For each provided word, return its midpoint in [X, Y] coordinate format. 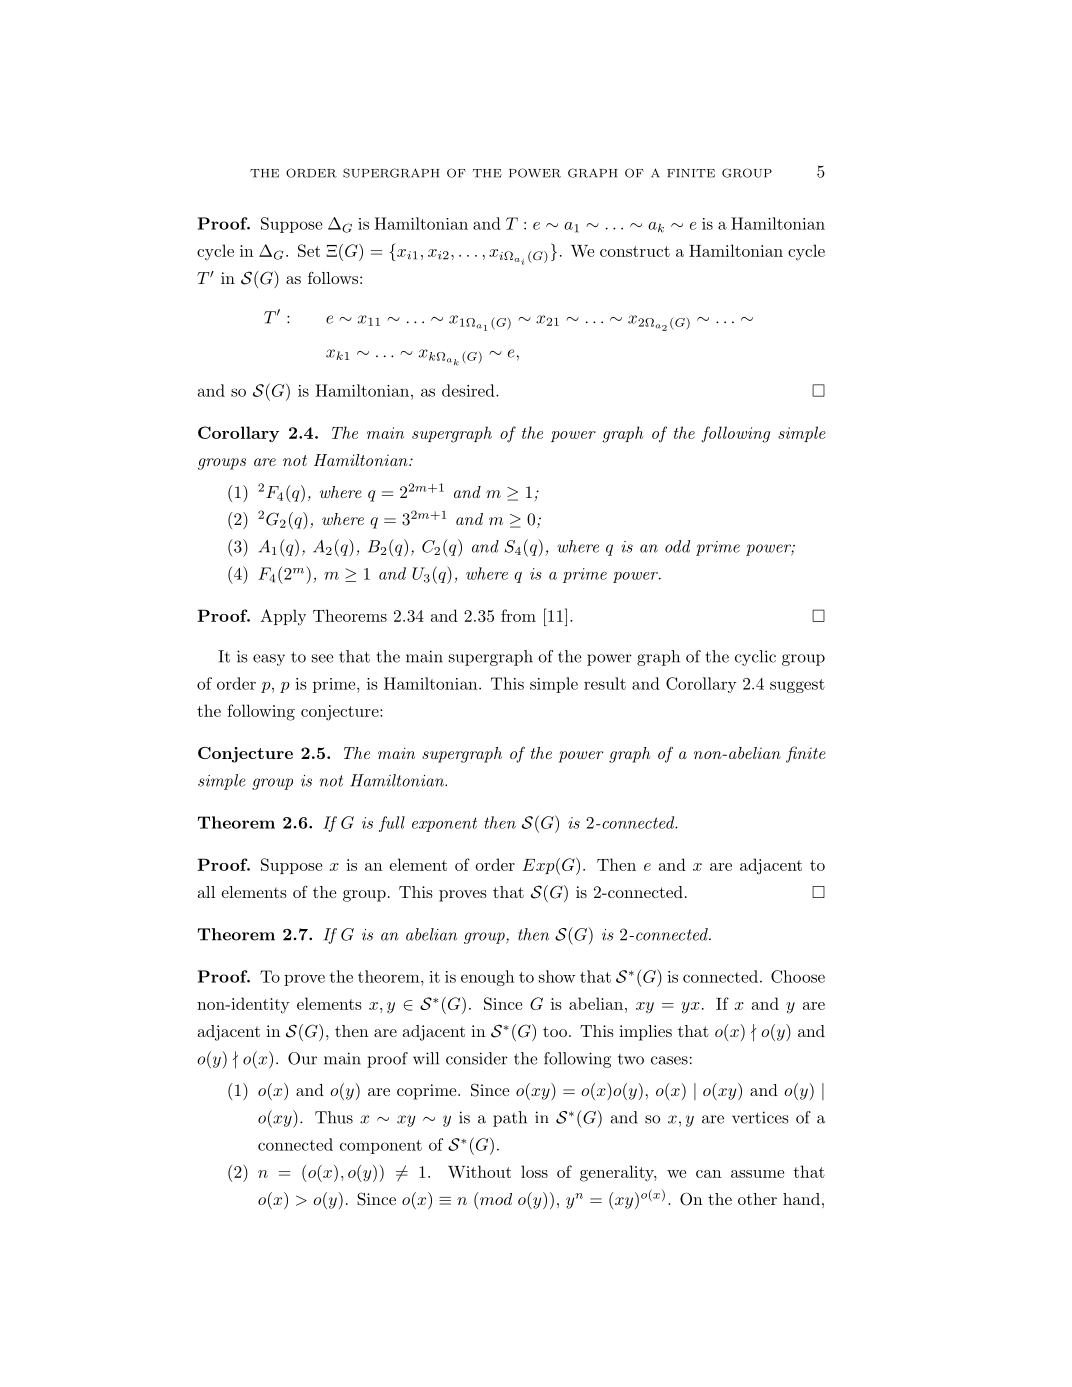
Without [479, 1171]
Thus [334, 1117]
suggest [797, 686]
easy [269, 660]
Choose [798, 976]
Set [309, 250]
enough [487, 978]
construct [635, 251]
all [206, 892]
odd [677, 546]
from [518, 615]
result [605, 683]
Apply [283, 617]
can [708, 1174]
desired [469, 390]
